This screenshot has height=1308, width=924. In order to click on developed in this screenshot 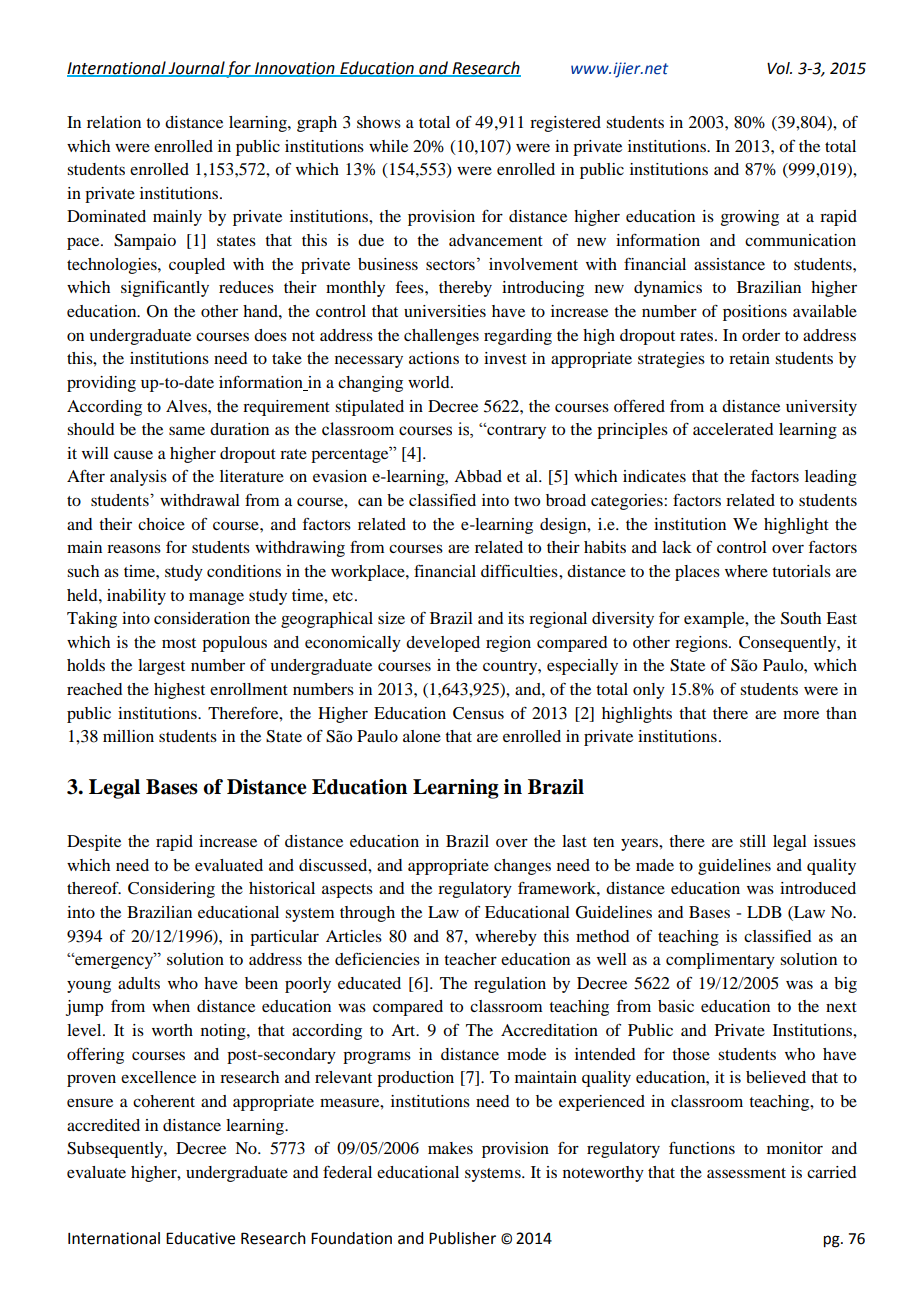, I will do `click(443, 644)`.
